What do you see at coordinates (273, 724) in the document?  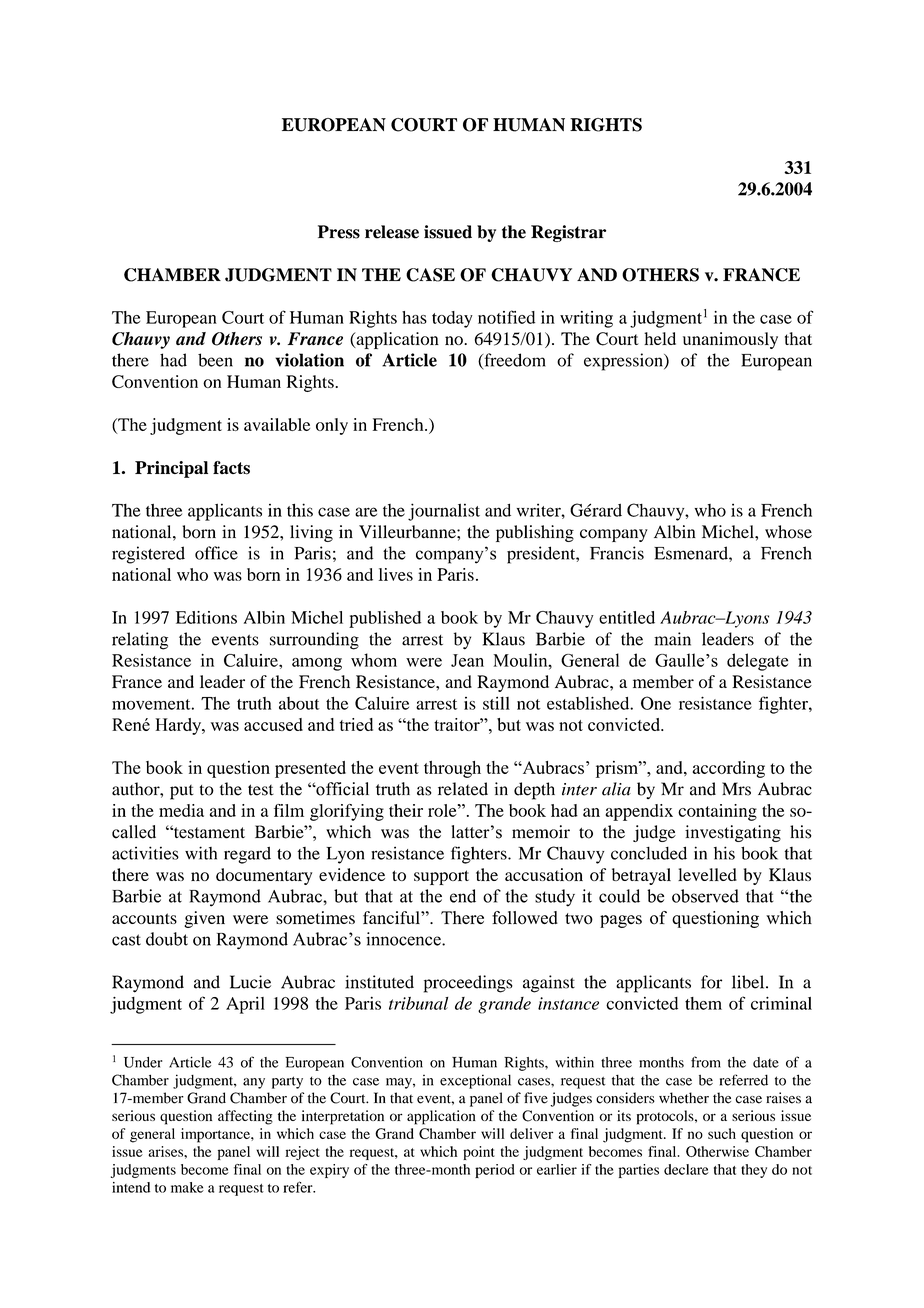 I see `accused` at bounding box center [273, 724].
